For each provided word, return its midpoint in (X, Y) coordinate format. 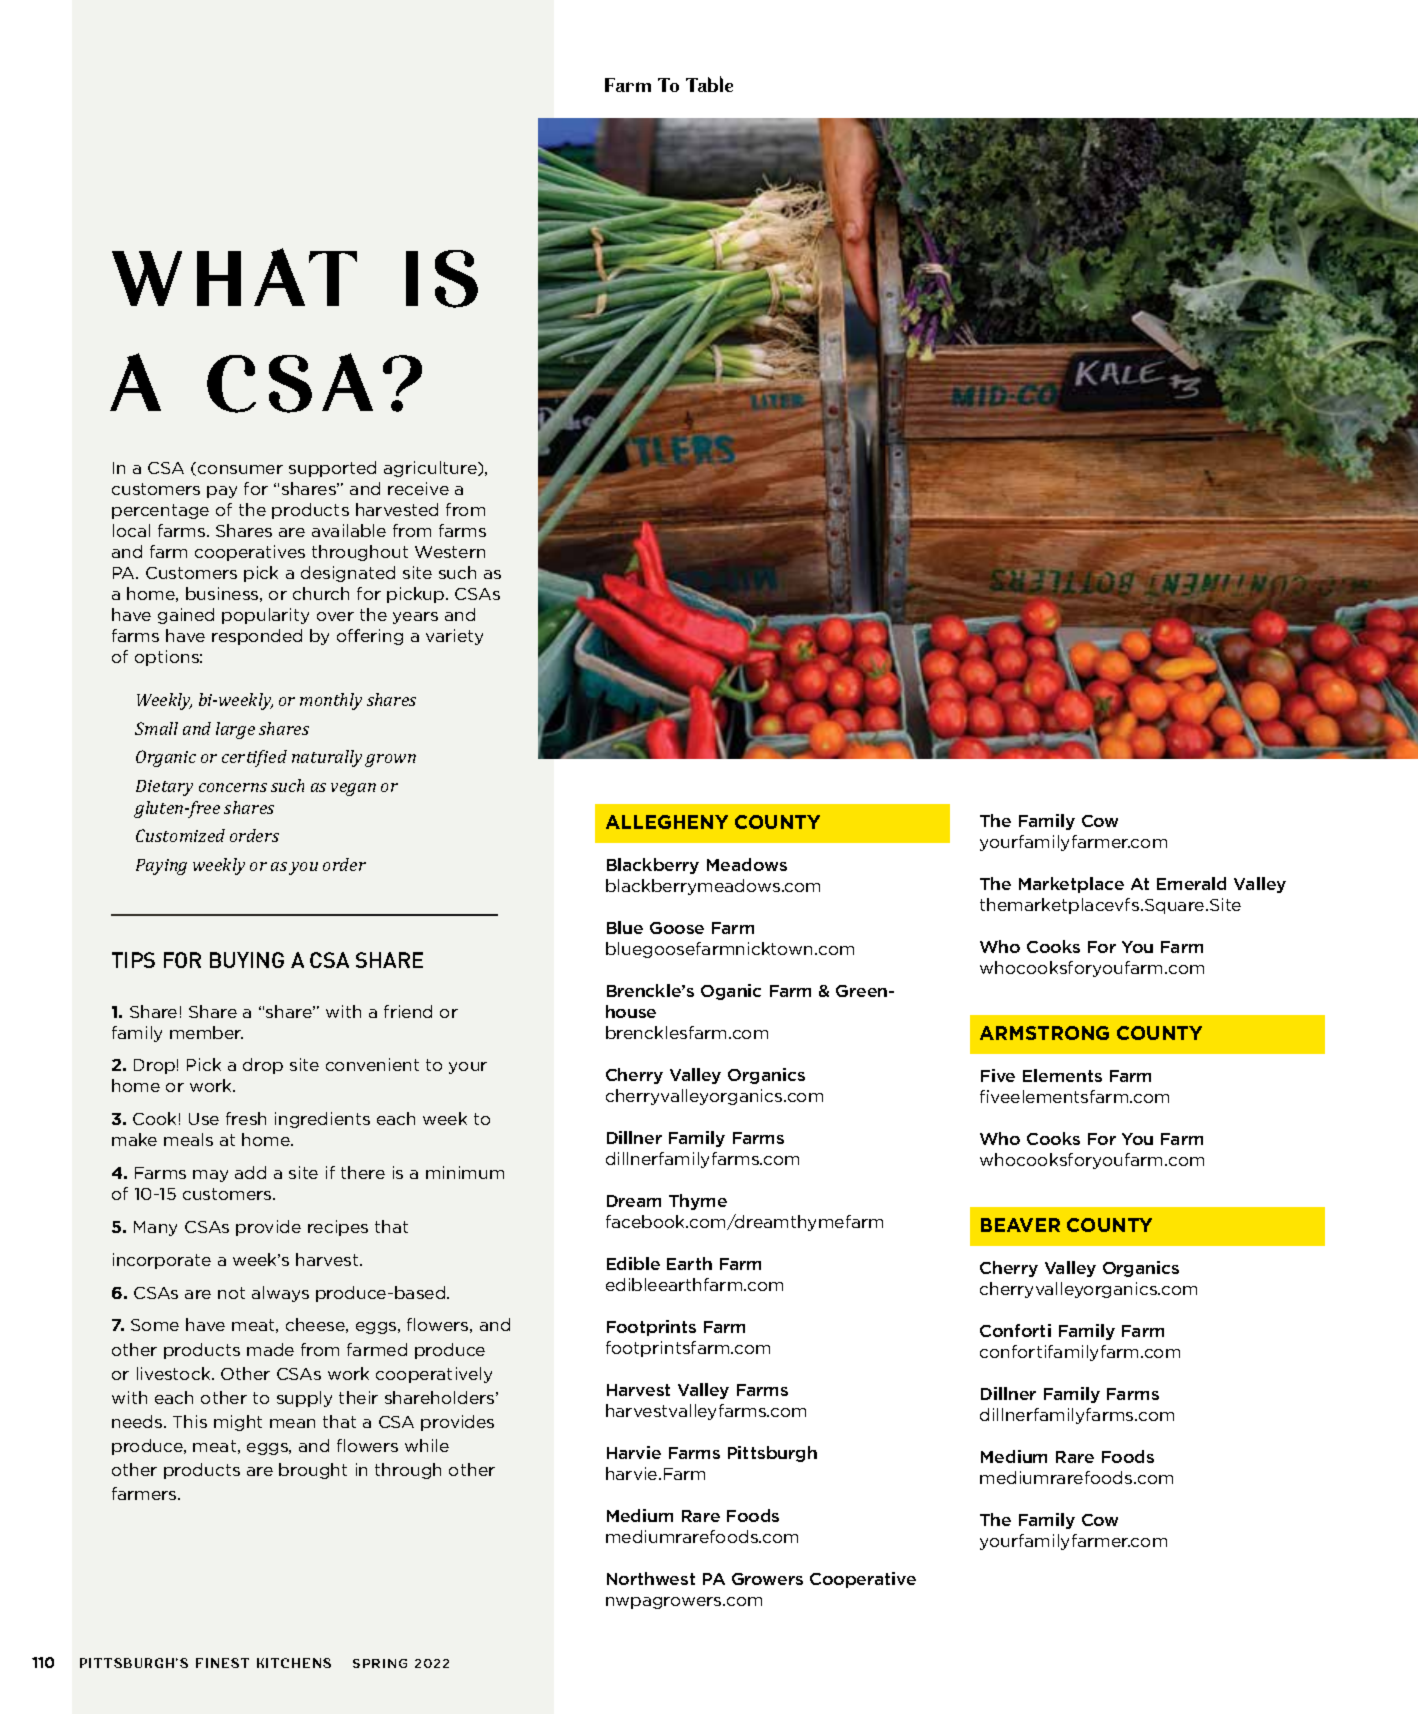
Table (709, 84)
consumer (240, 469)
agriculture (431, 469)
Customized (180, 835)
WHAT (234, 277)
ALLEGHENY (667, 822)
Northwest (651, 1578)
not (231, 1293)
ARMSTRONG (1044, 1033)
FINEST (222, 1663)
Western (450, 552)
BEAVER (1020, 1225)
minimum (465, 1172)
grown (390, 760)
